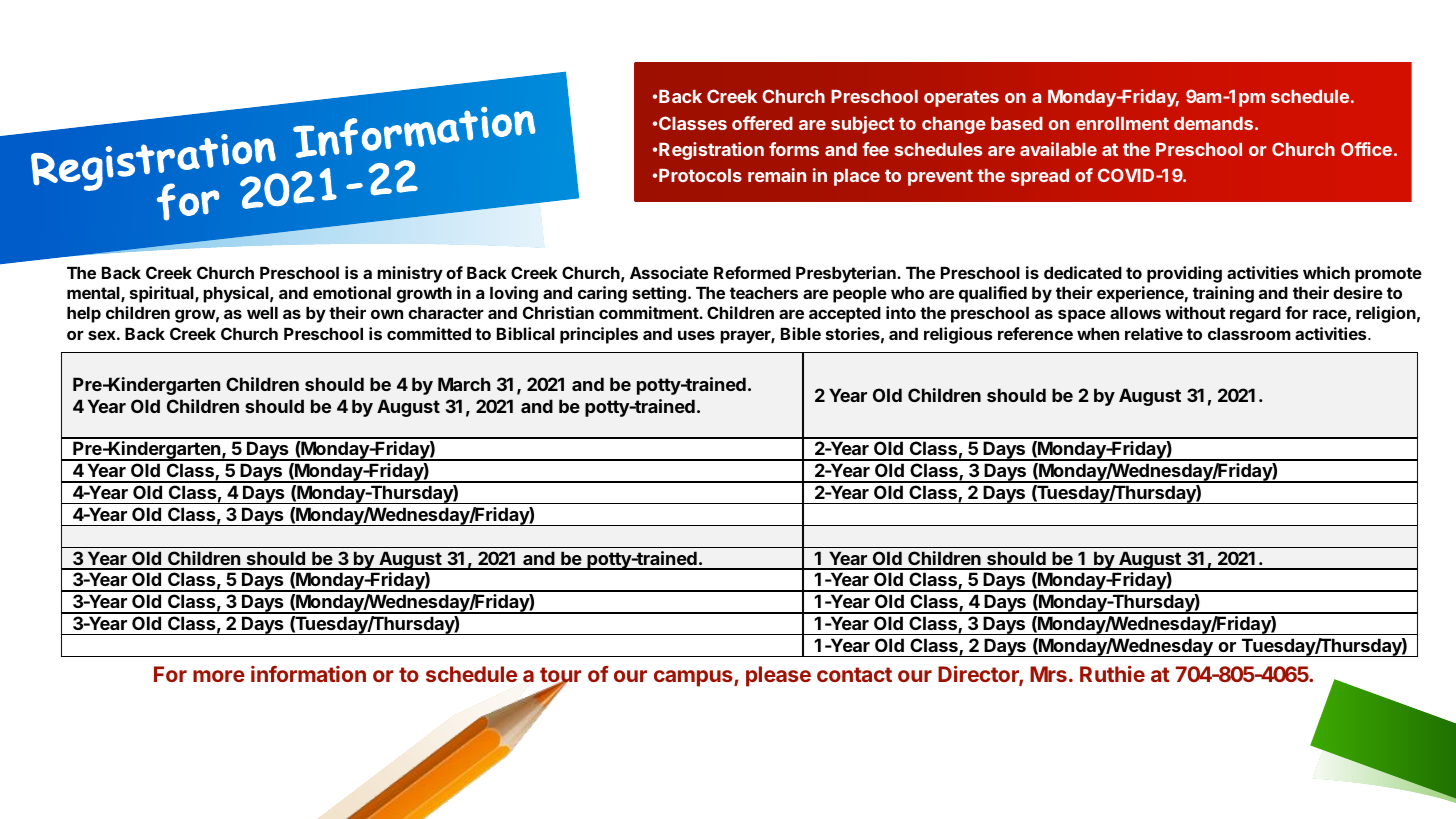 The width and height of the document is (1456, 819). What do you see at coordinates (464, 384) in the document?
I see `March` at bounding box center [464, 384].
